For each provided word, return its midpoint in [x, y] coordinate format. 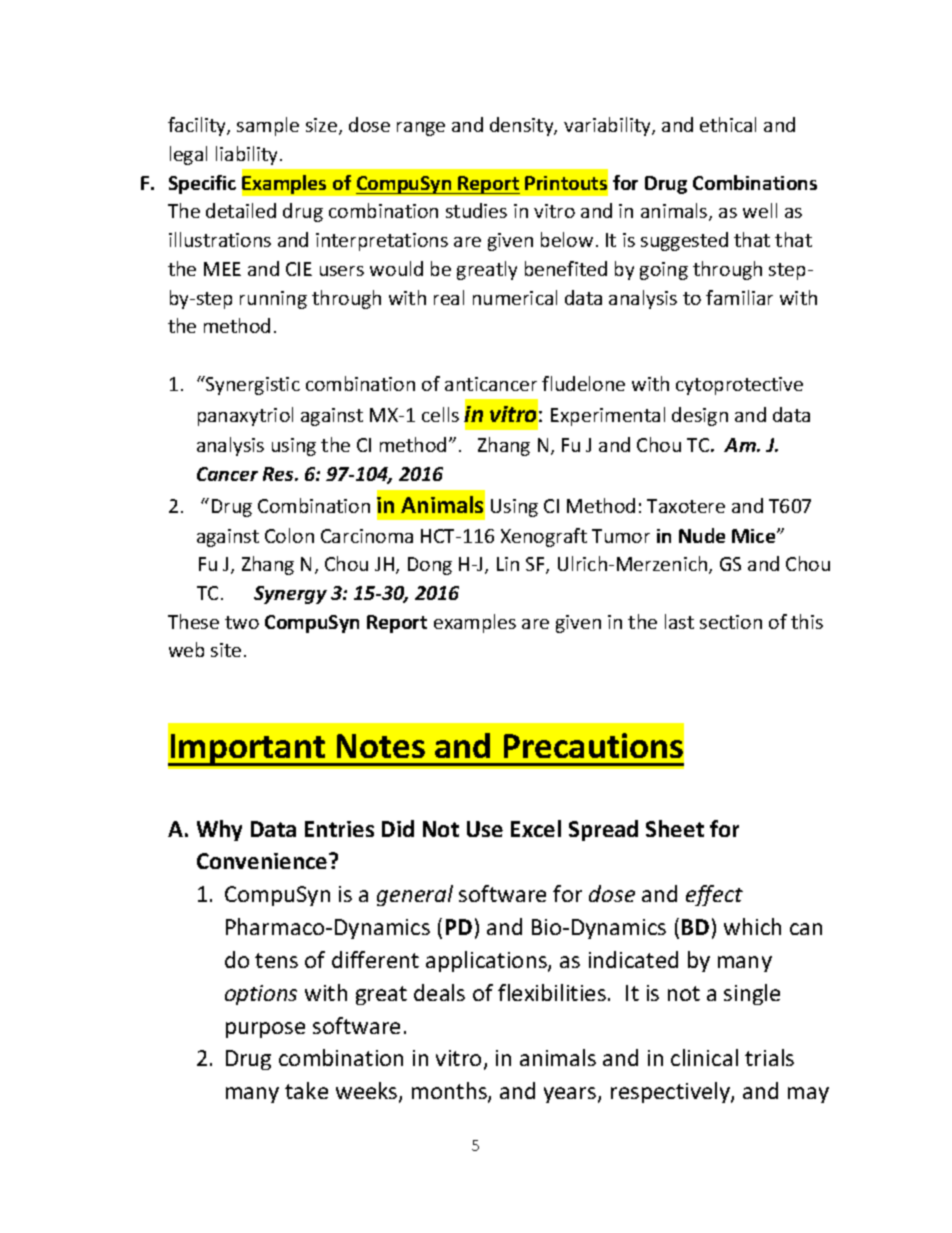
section [731, 622]
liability [248, 155]
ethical [728, 124]
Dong [430, 566]
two [242, 622]
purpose [265, 1030]
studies [476, 210]
